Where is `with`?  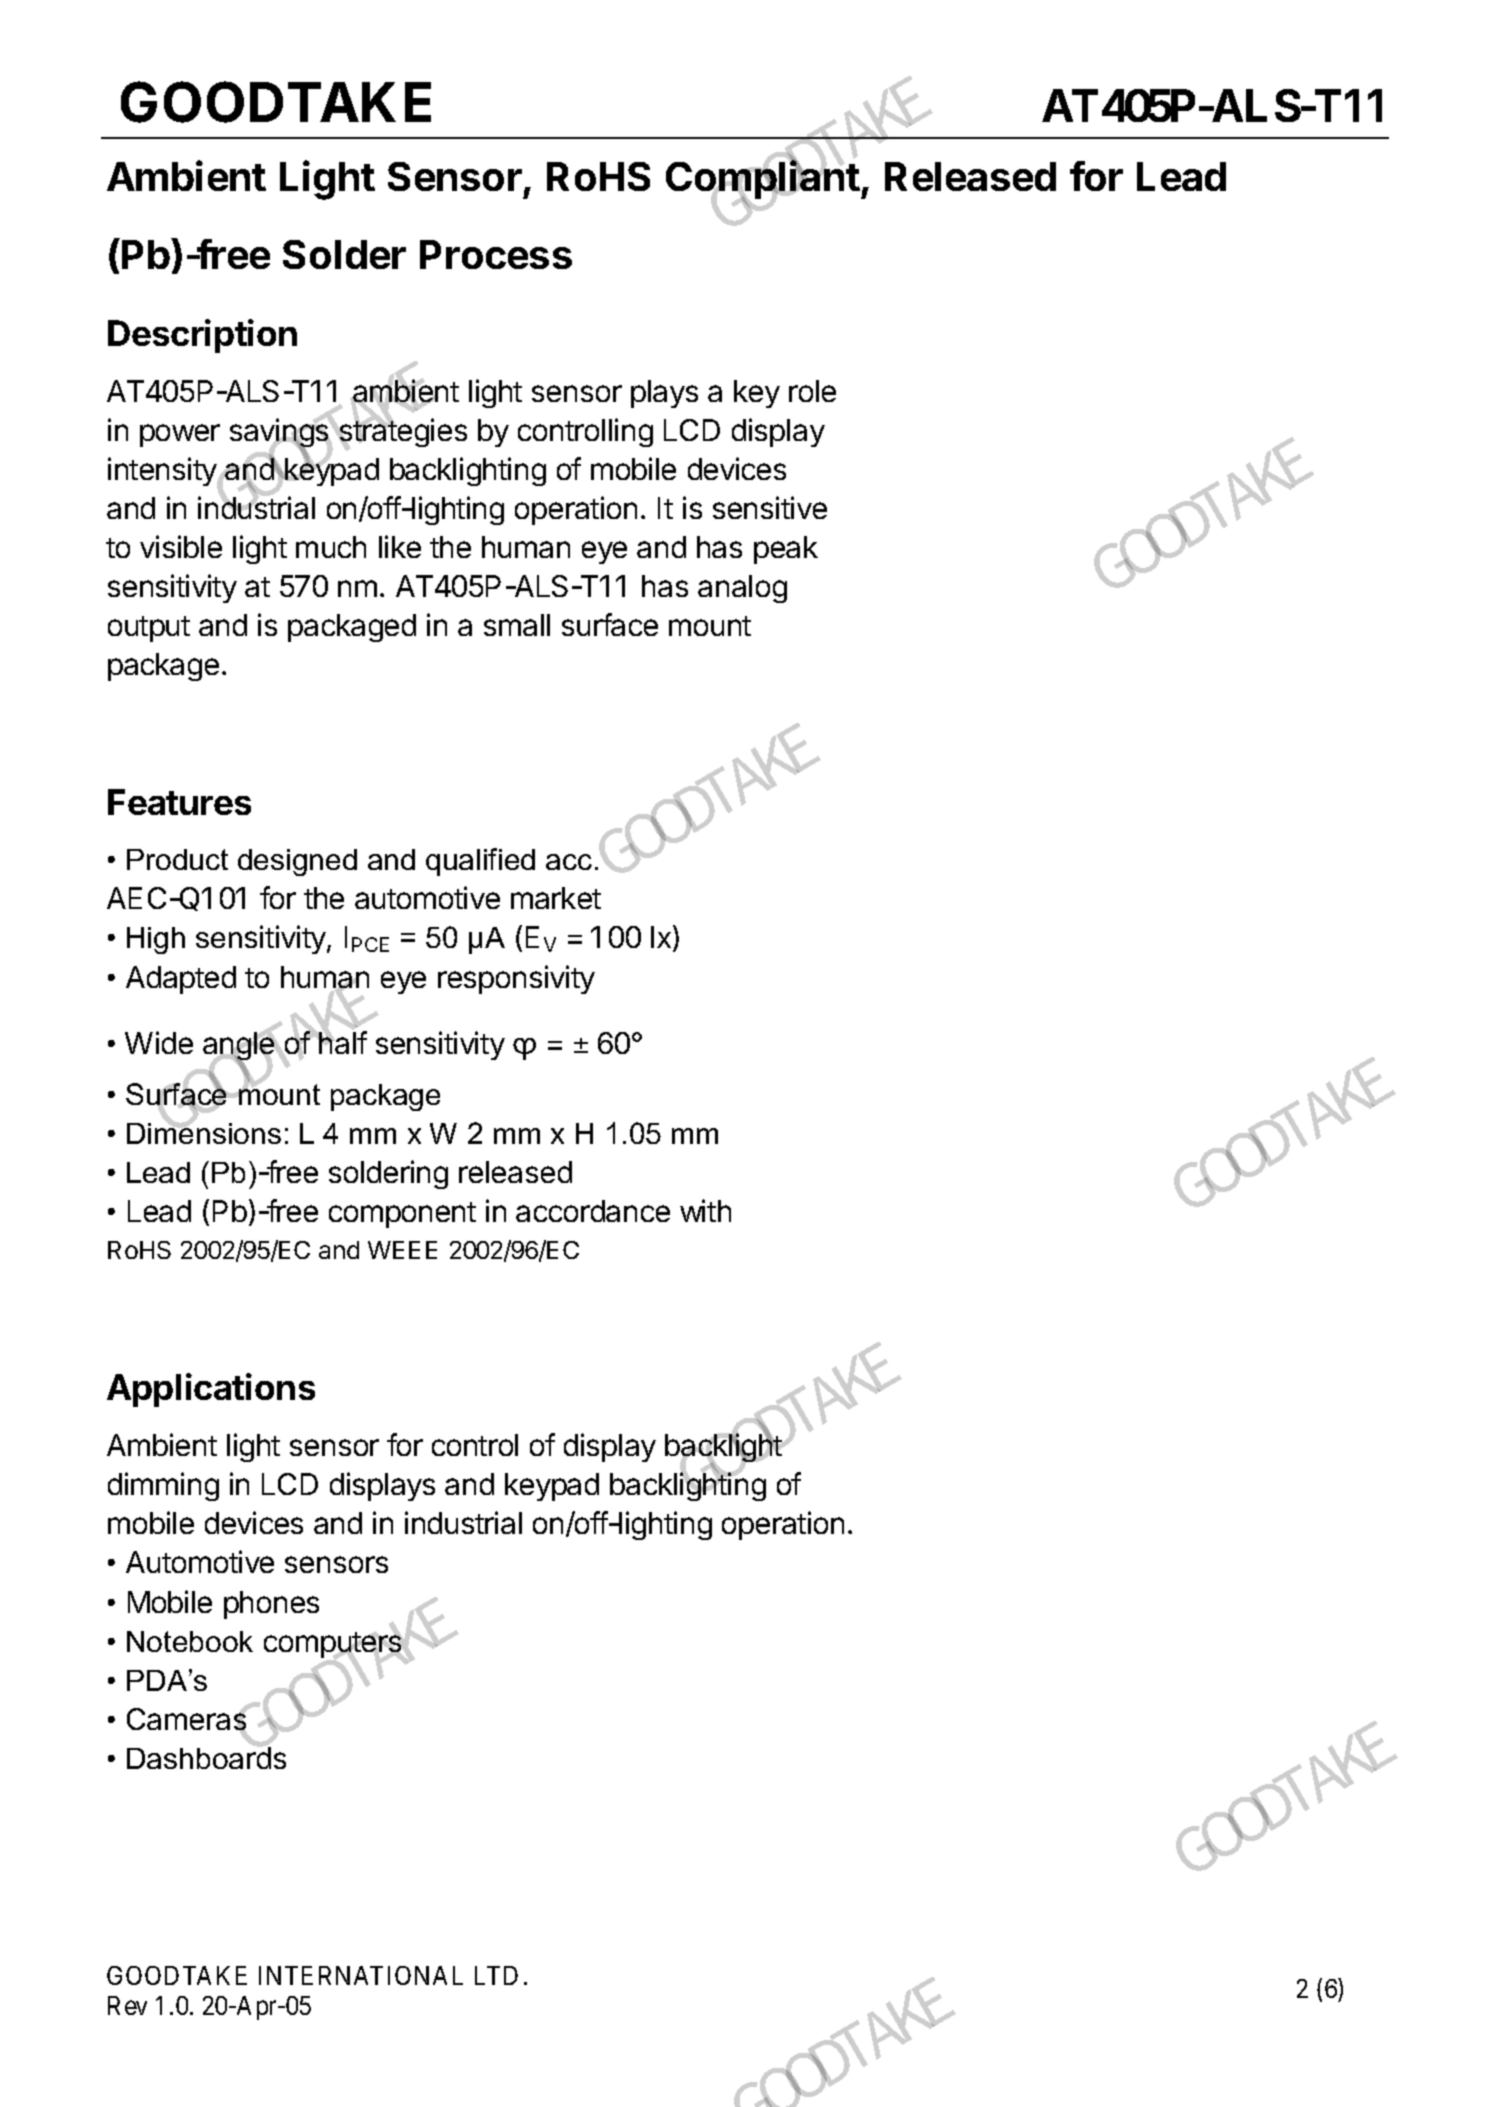 with is located at coordinates (705, 1210).
